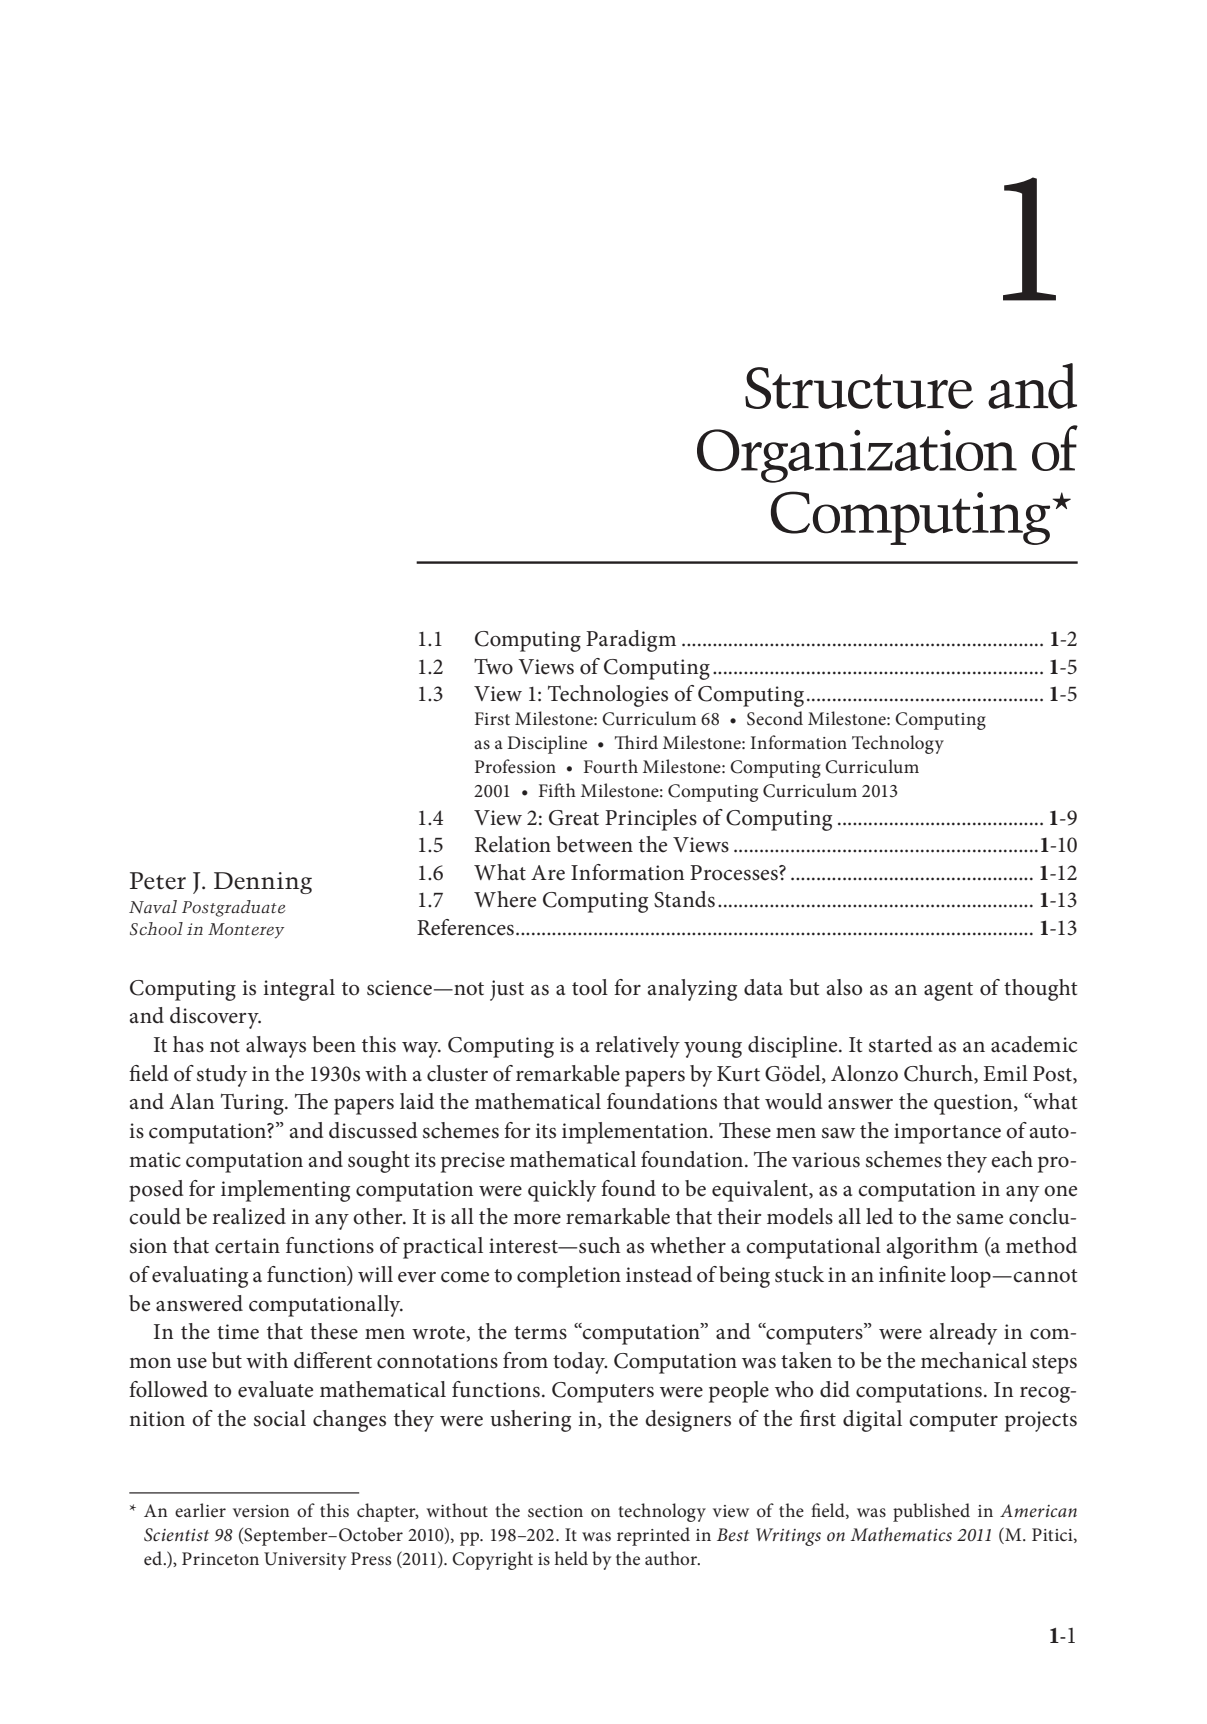 The height and width of the page is (1724, 1207). I want to click on Turing, so click(253, 1104).
